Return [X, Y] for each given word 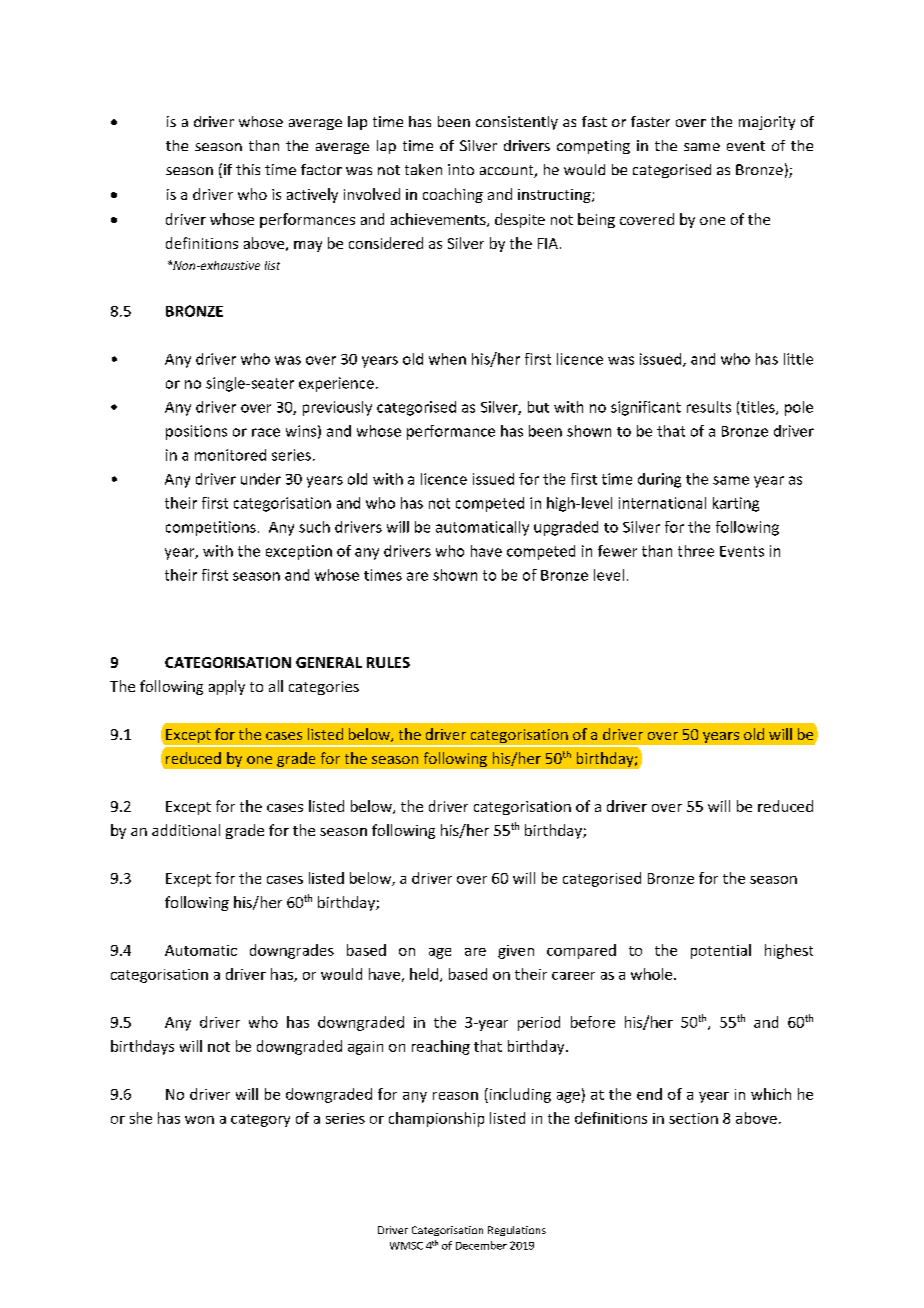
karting [736, 504]
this [248, 169]
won [199, 1120]
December [481, 1245]
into [461, 169]
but [538, 407]
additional [186, 830]
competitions [211, 528]
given [516, 952]
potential [721, 951]
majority [767, 123]
